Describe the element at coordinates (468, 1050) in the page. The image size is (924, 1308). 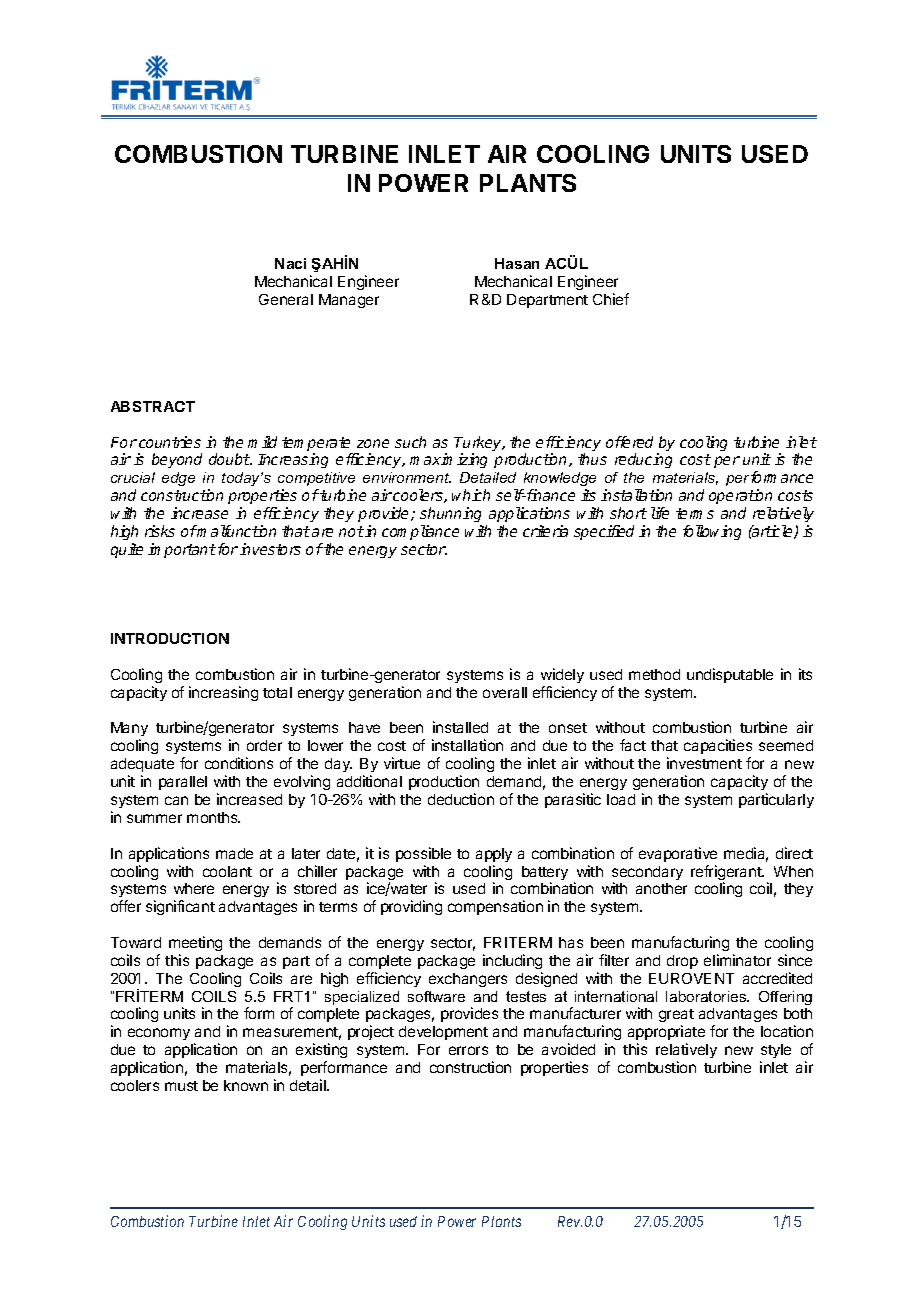
I see `errors` at that location.
